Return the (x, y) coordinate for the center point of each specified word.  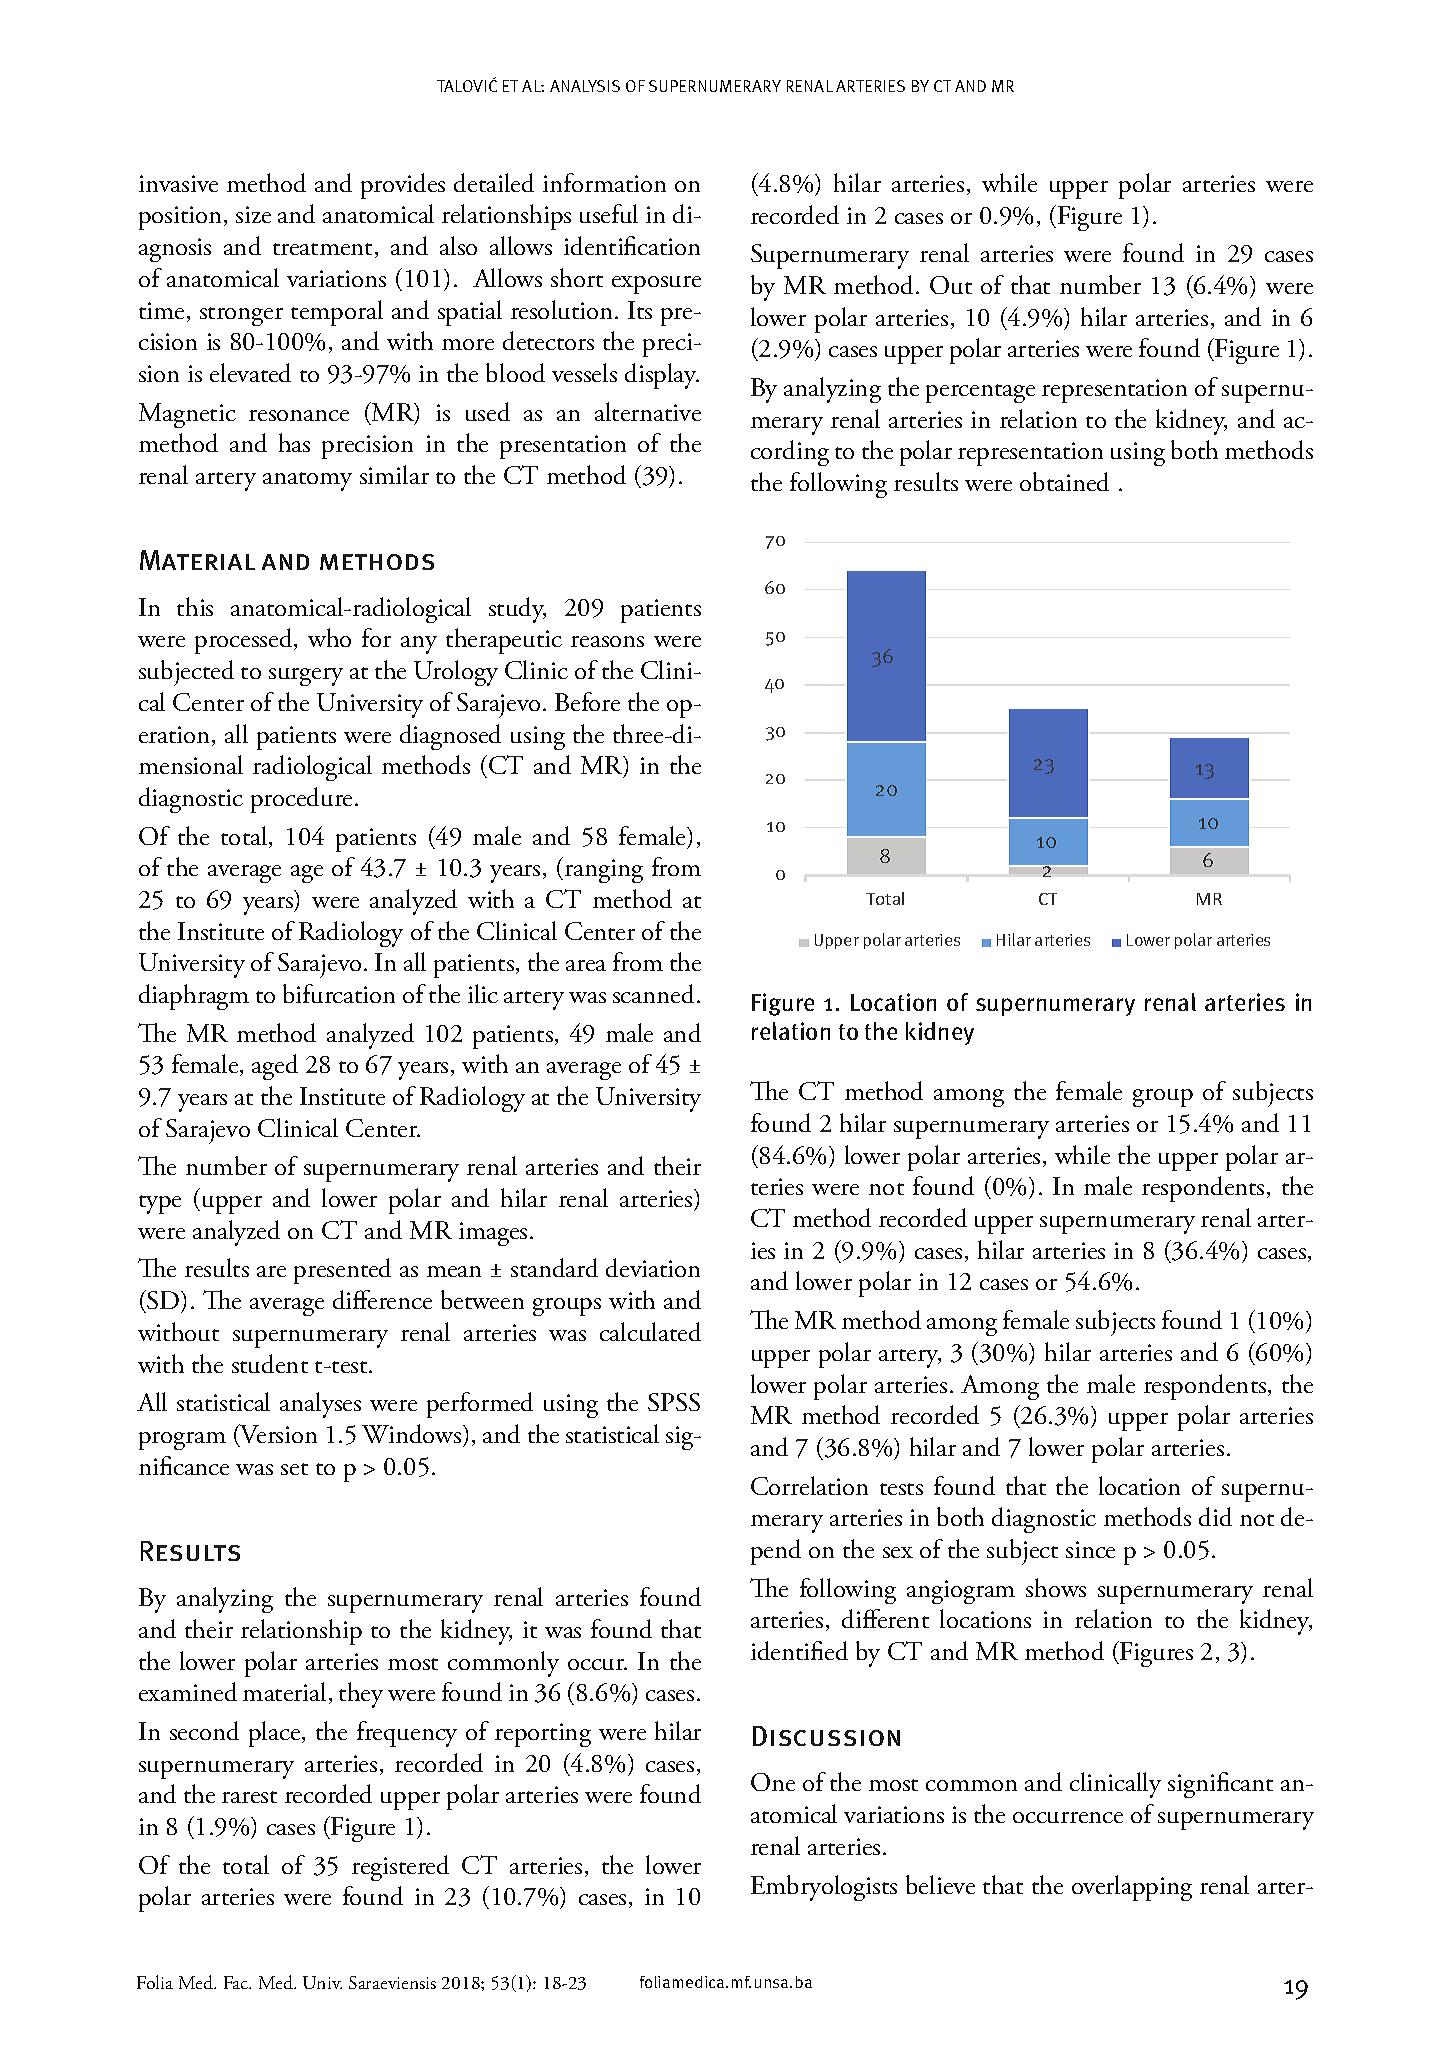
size (253, 214)
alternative (648, 411)
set (294, 1469)
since (1090, 1549)
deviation (653, 1267)
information (604, 182)
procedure (301, 800)
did (1215, 1516)
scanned (653, 993)
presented (342, 1271)
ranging (604, 871)
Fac (237, 1982)
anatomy (307, 481)
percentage (980, 393)
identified (799, 1650)
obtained (1064, 481)
